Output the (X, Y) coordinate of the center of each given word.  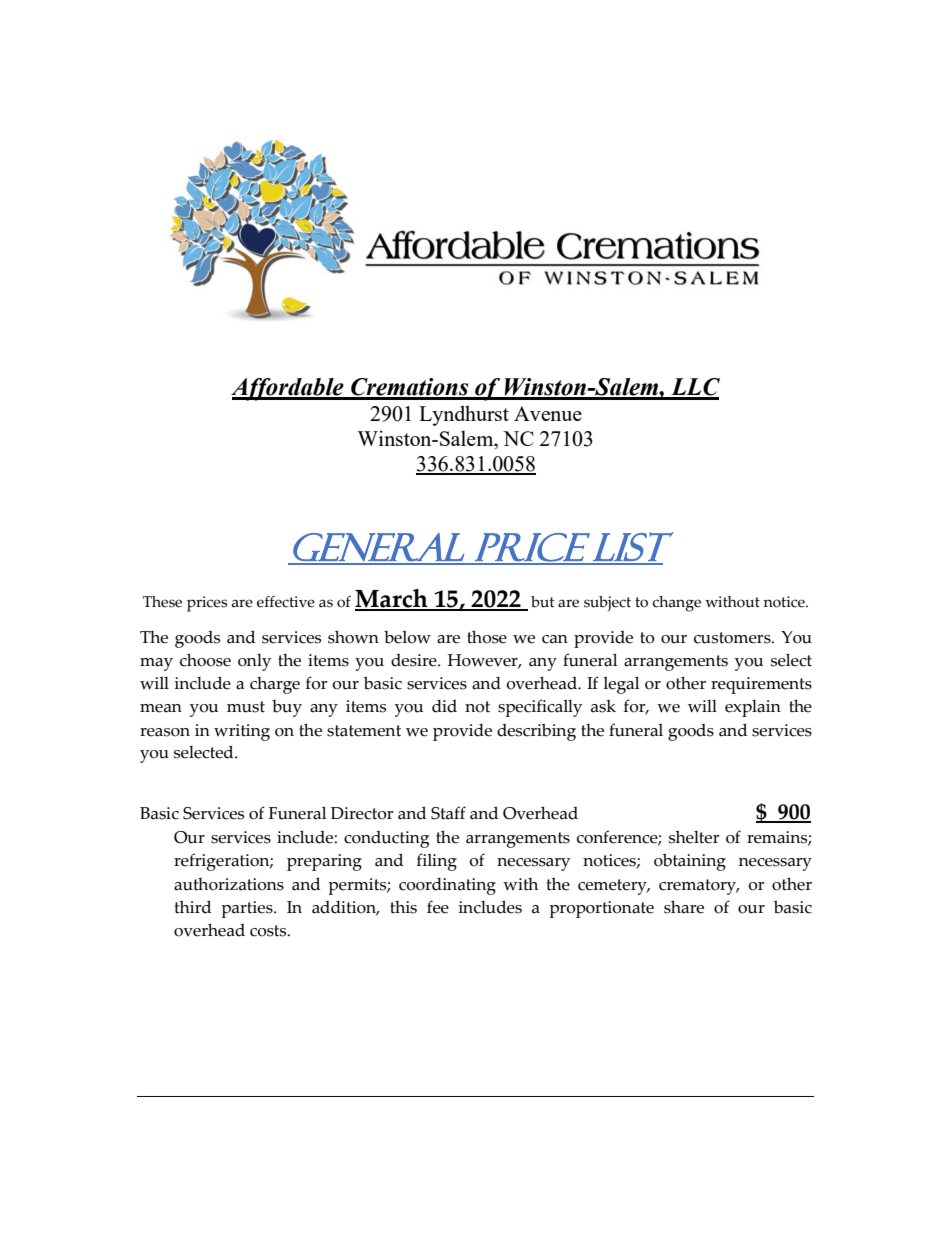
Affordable (288, 389)
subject (607, 604)
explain (753, 708)
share (684, 907)
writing (242, 732)
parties (248, 909)
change (677, 604)
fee (438, 907)
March (392, 599)
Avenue (548, 413)
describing (536, 732)
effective (286, 602)
